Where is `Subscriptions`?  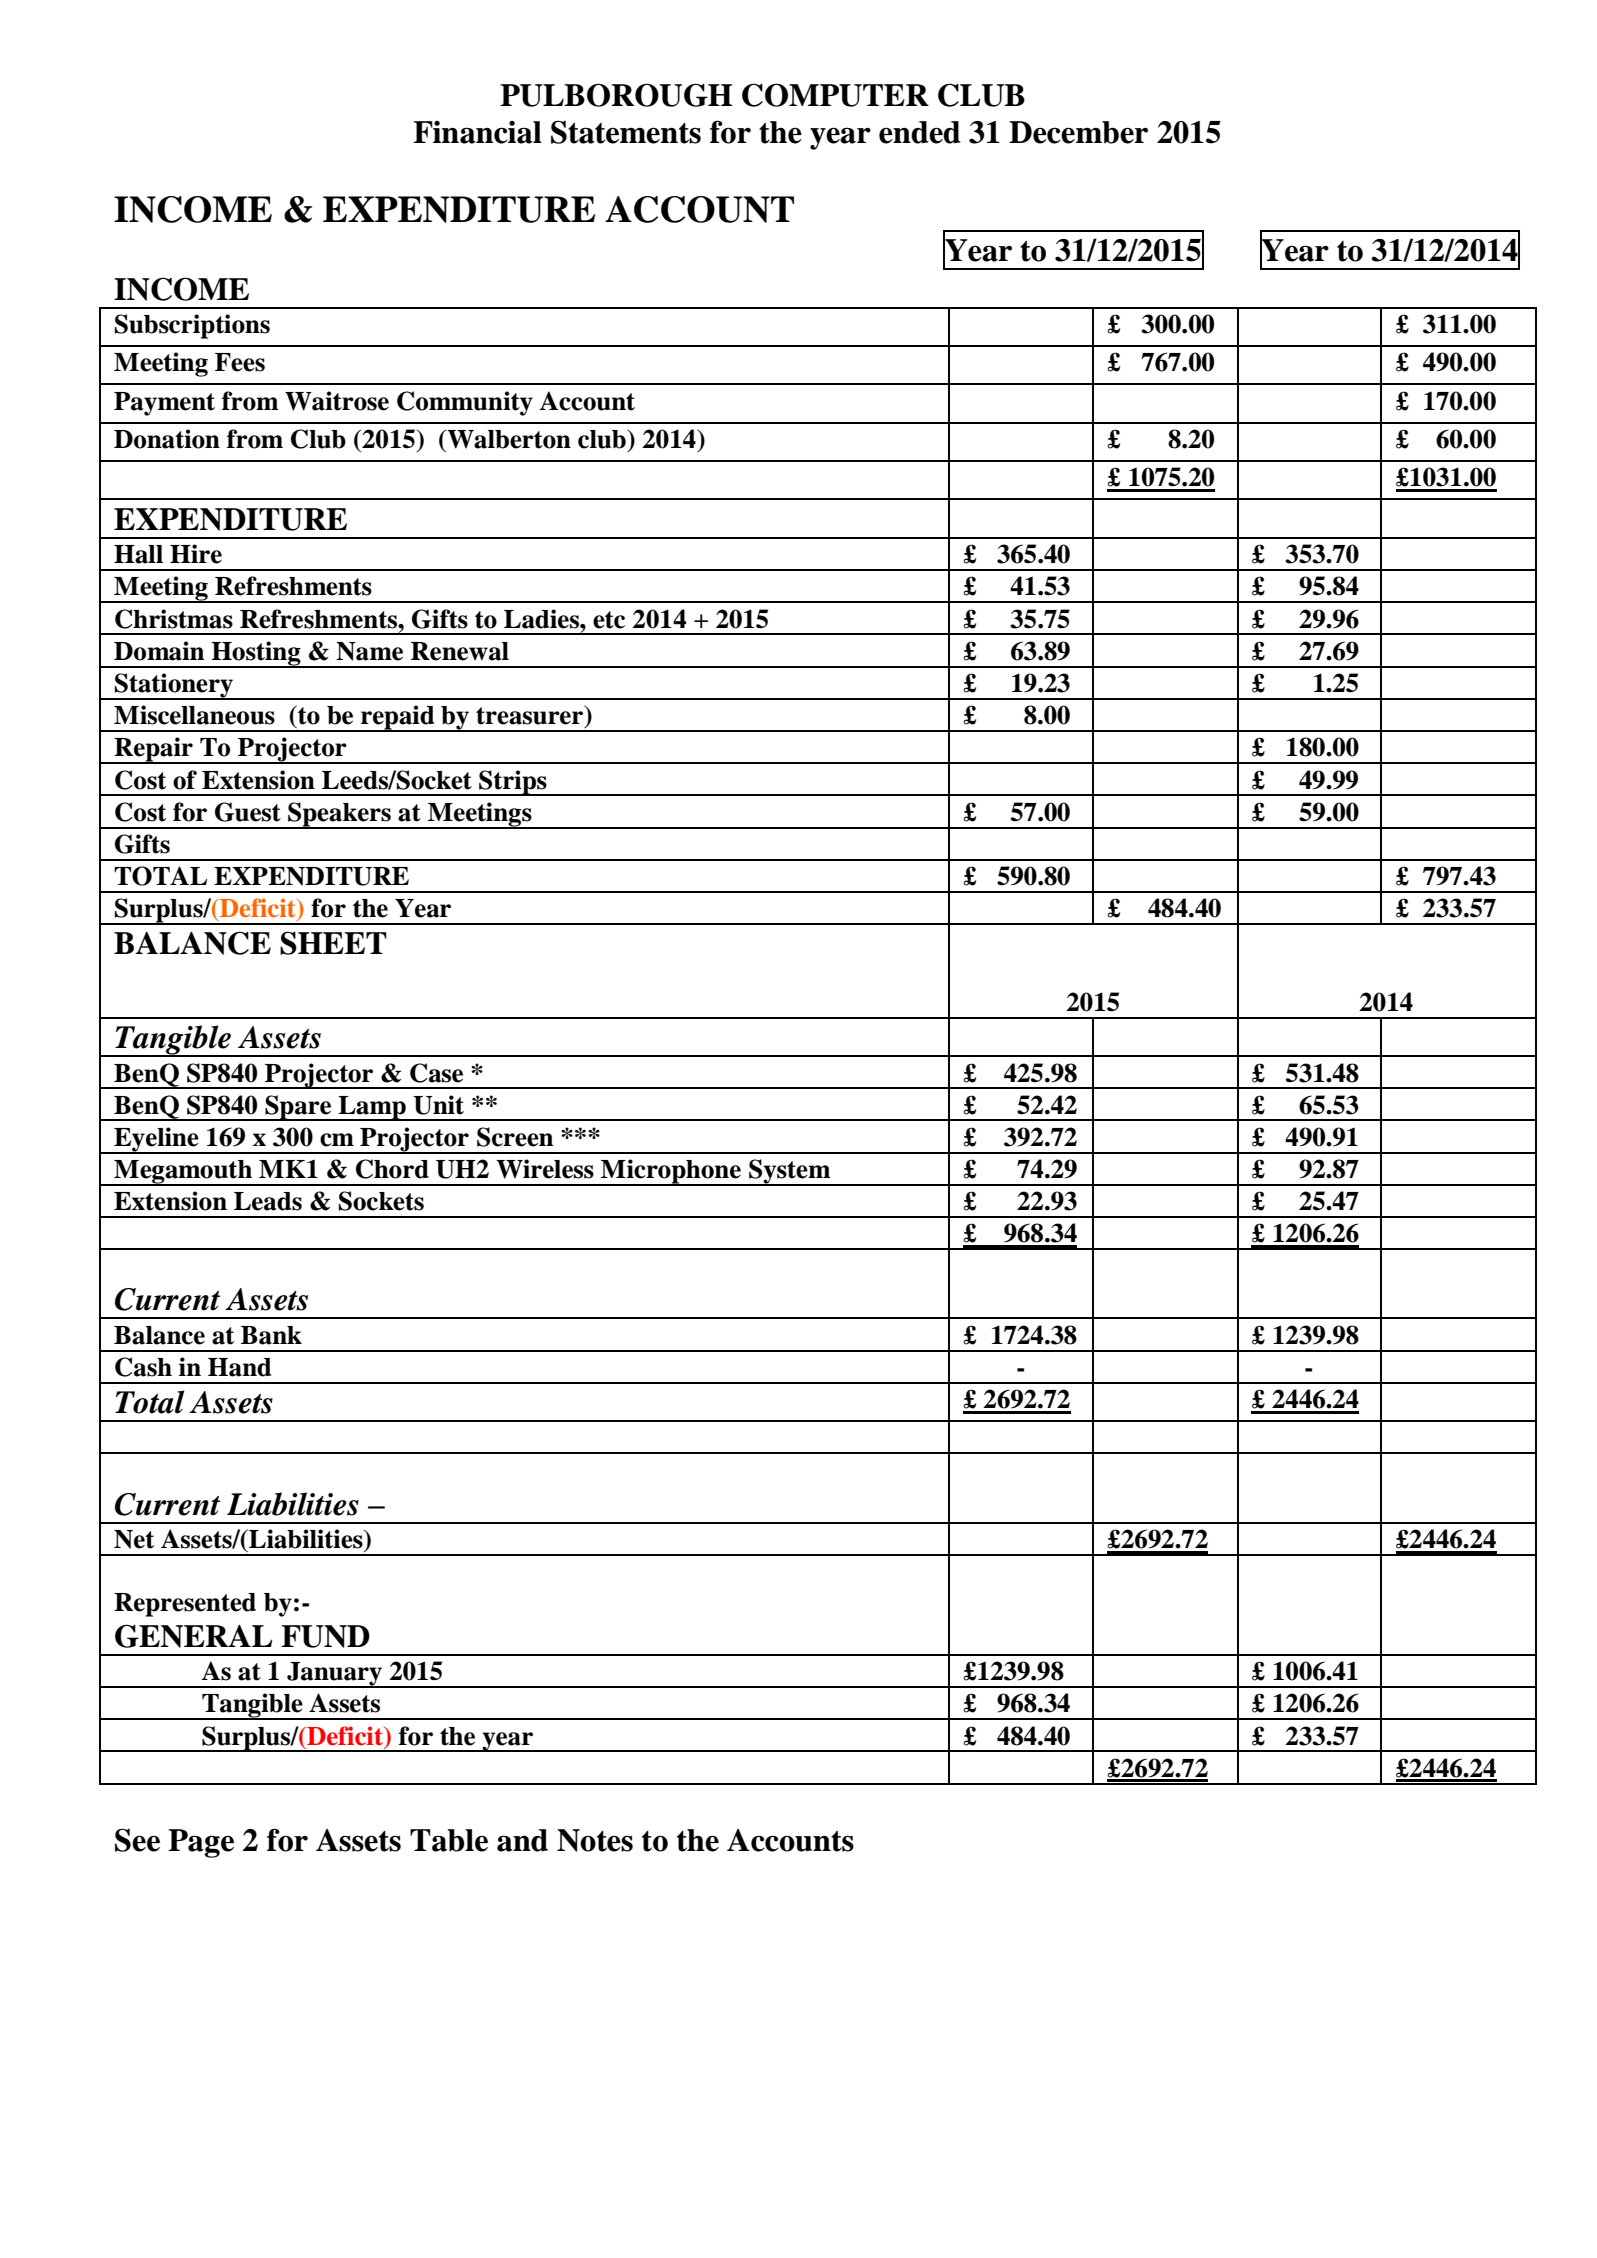
Subscriptions is located at coordinates (192, 326).
